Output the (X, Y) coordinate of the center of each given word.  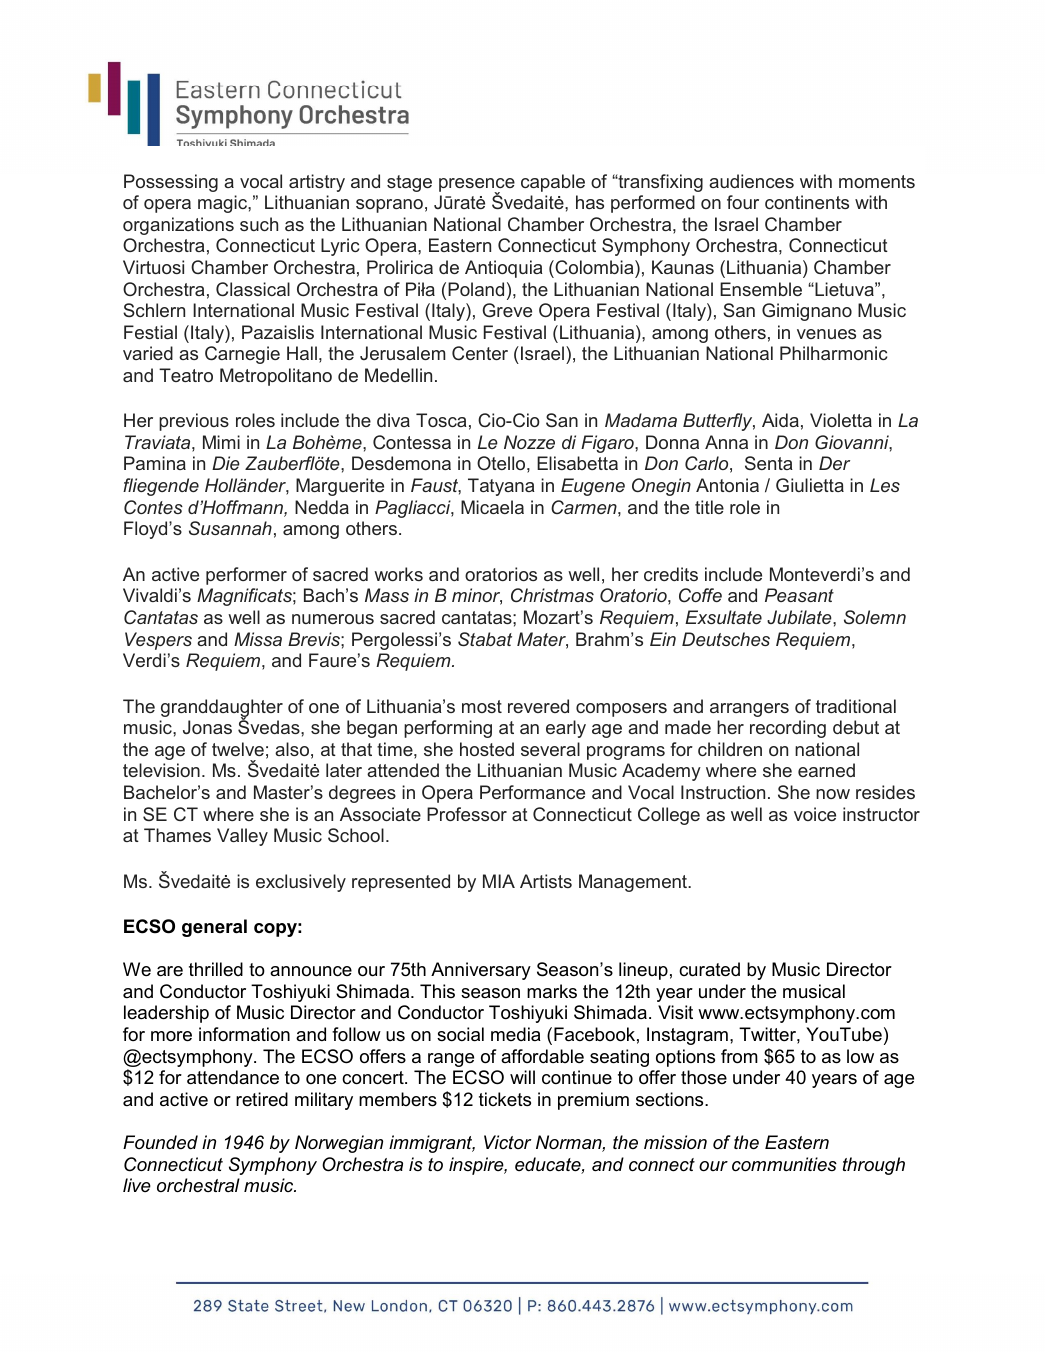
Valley (242, 837)
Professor (467, 814)
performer (246, 576)
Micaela (492, 507)
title (709, 507)
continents (807, 202)
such (259, 224)
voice (815, 814)
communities (784, 1164)
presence (477, 186)
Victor (507, 1142)
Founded (160, 1142)
